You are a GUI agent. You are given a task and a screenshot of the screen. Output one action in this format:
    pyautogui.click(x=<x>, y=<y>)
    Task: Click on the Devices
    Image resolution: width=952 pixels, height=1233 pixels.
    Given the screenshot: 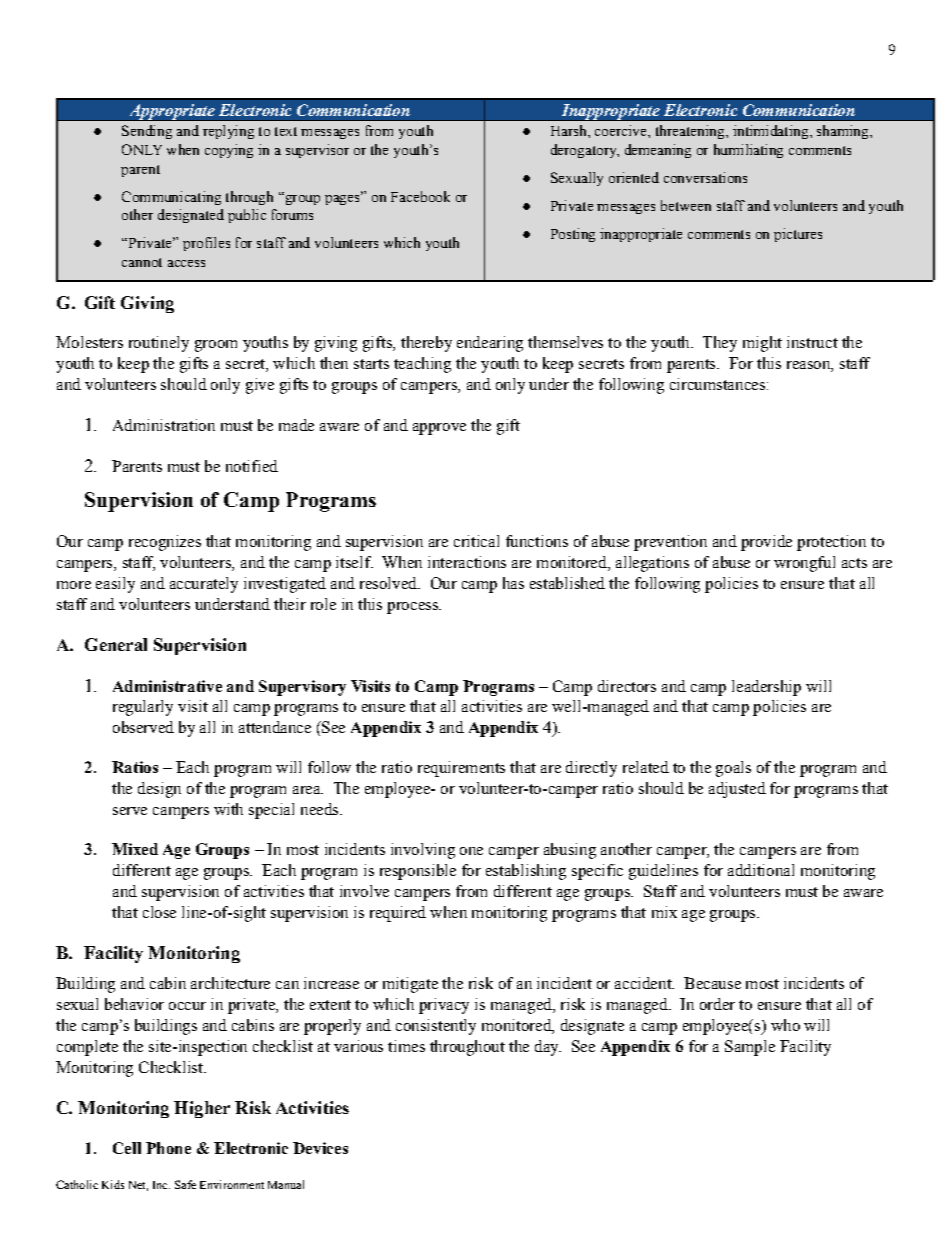 What is the action you would take?
    pyautogui.click(x=320, y=1148)
